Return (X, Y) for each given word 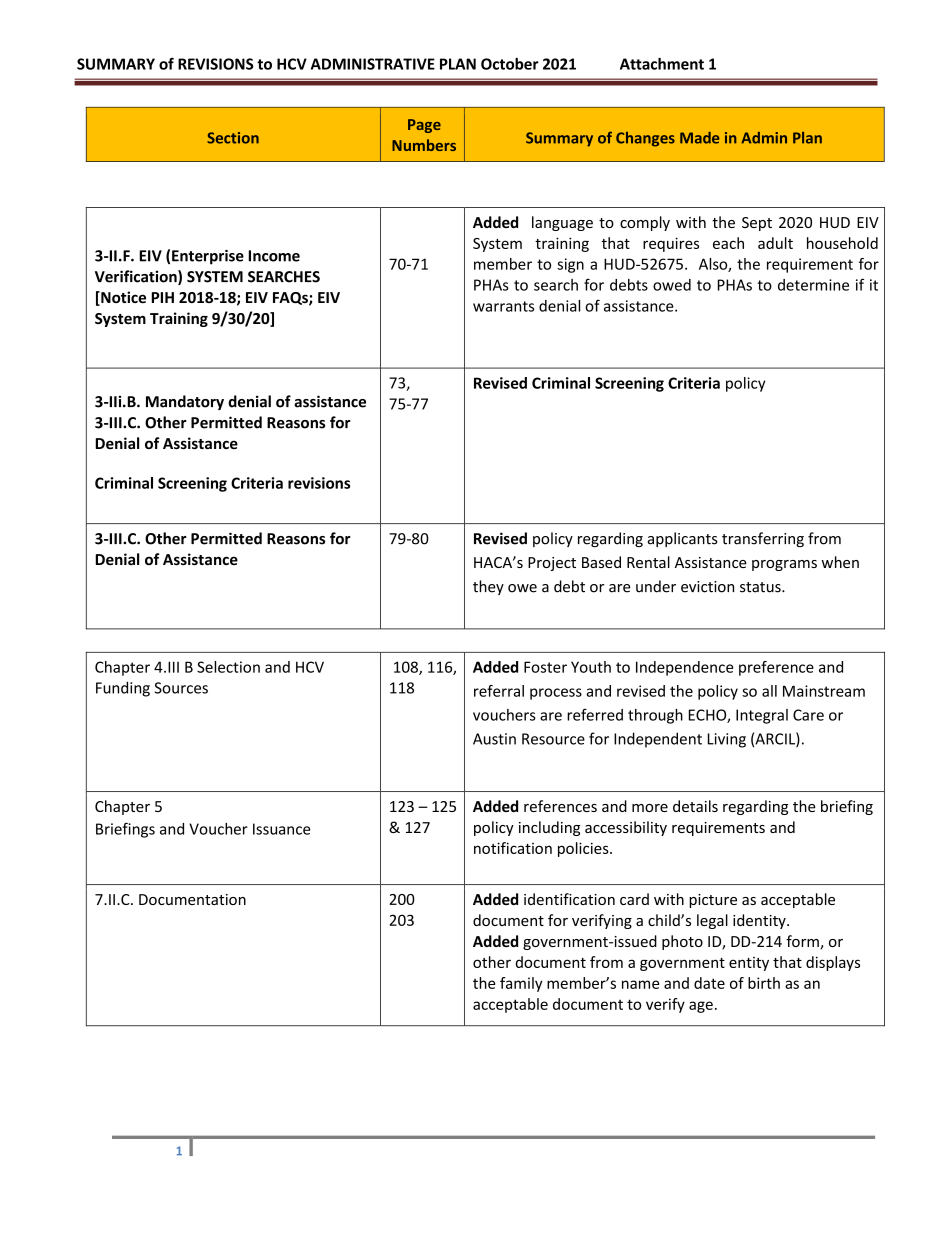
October (510, 64)
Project (552, 564)
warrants (503, 306)
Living (727, 740)
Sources (181, 688)
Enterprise (208, 257)
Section (233, 138)
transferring (763, 539)
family (521, 984)
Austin (494, 739)
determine (813, 285)
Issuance (281, 829)
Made (699, 138)
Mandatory (185, 402)
